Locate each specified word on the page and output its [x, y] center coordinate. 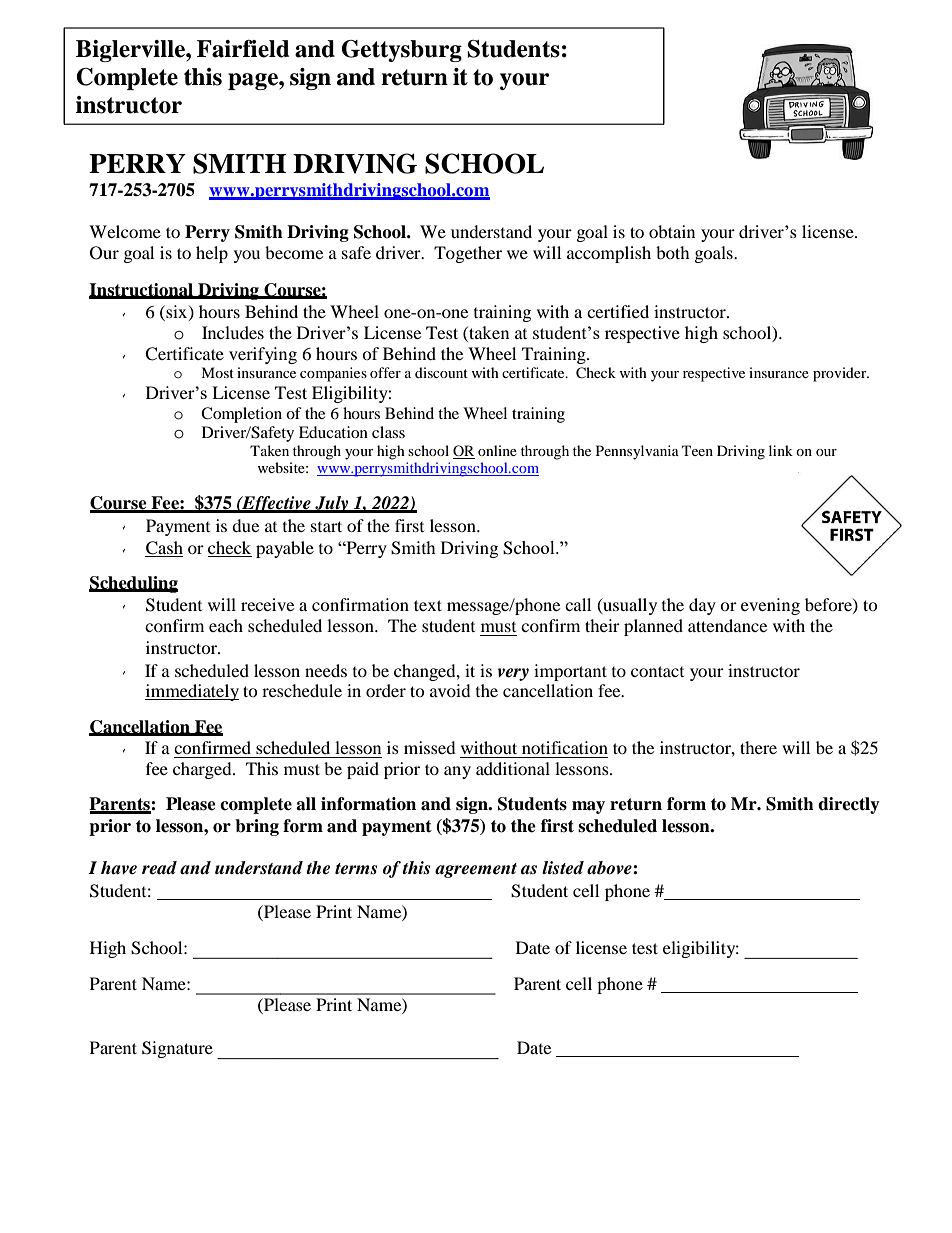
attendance [727, 625]
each [226, 625]
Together [468, 254]
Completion [241, 415]
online [497, 450]
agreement [476, 870]
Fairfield [243, 49]
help [212, 254]
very [513, 674]
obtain [672, 231]
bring [257, 827]
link [781, 450]
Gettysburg [402, 51]
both [673, 252]
